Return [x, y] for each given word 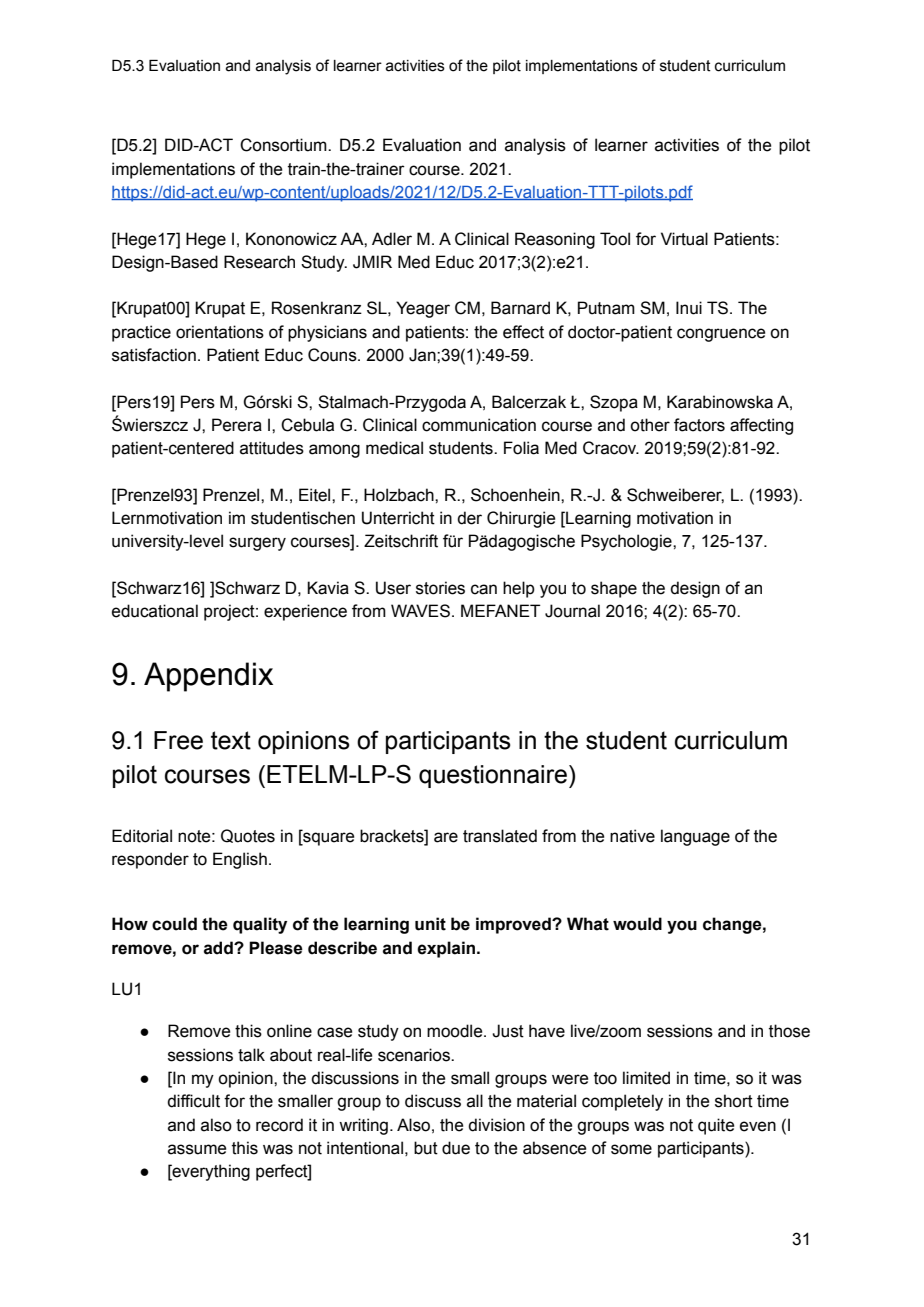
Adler [392, 239]
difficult [193, 1101]
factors [699, 425]
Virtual [684, 239]
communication [479, 425]
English [240, 860]
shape [614, 589]
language [695, 837]
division [496, 1125]
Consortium [284, 145]
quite [716, 1126]
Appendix [208, 677]
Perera [237, 425]
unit [430, 924]
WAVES [420, 611]
